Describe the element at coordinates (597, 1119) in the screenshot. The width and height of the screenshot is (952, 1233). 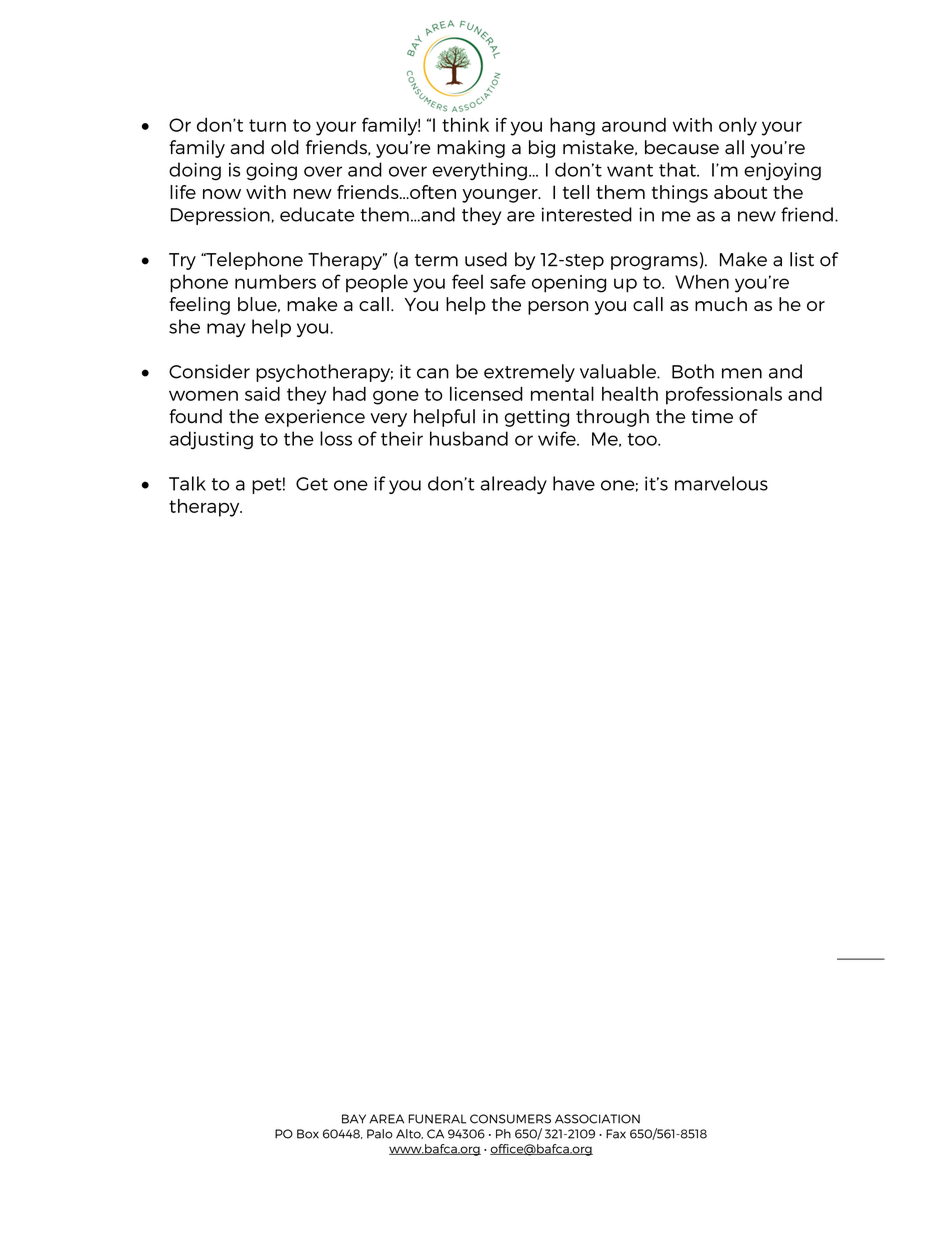
I see `ASSOCIATION` at that location.
